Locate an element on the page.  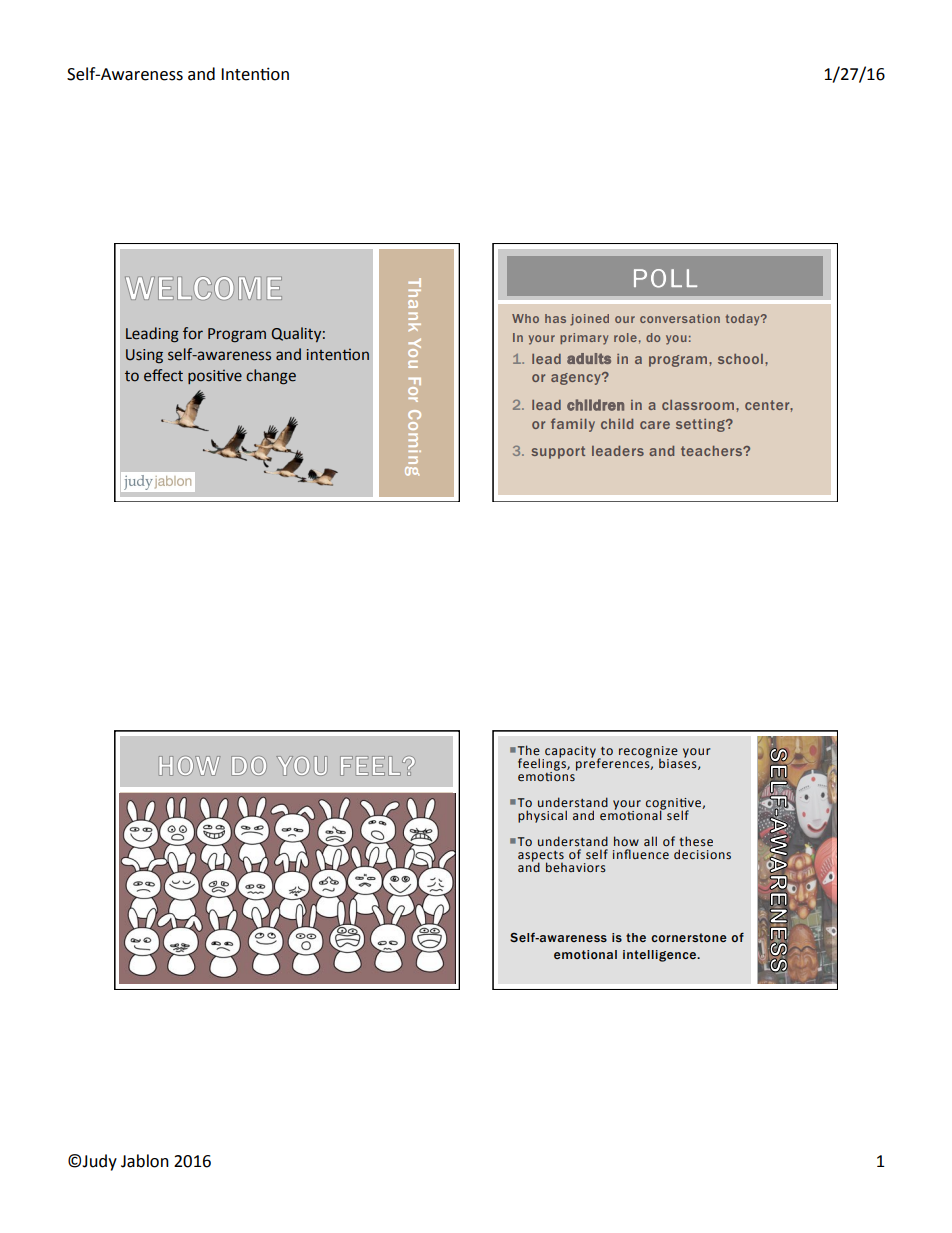
conversation is located at coordinates (680, 318).
